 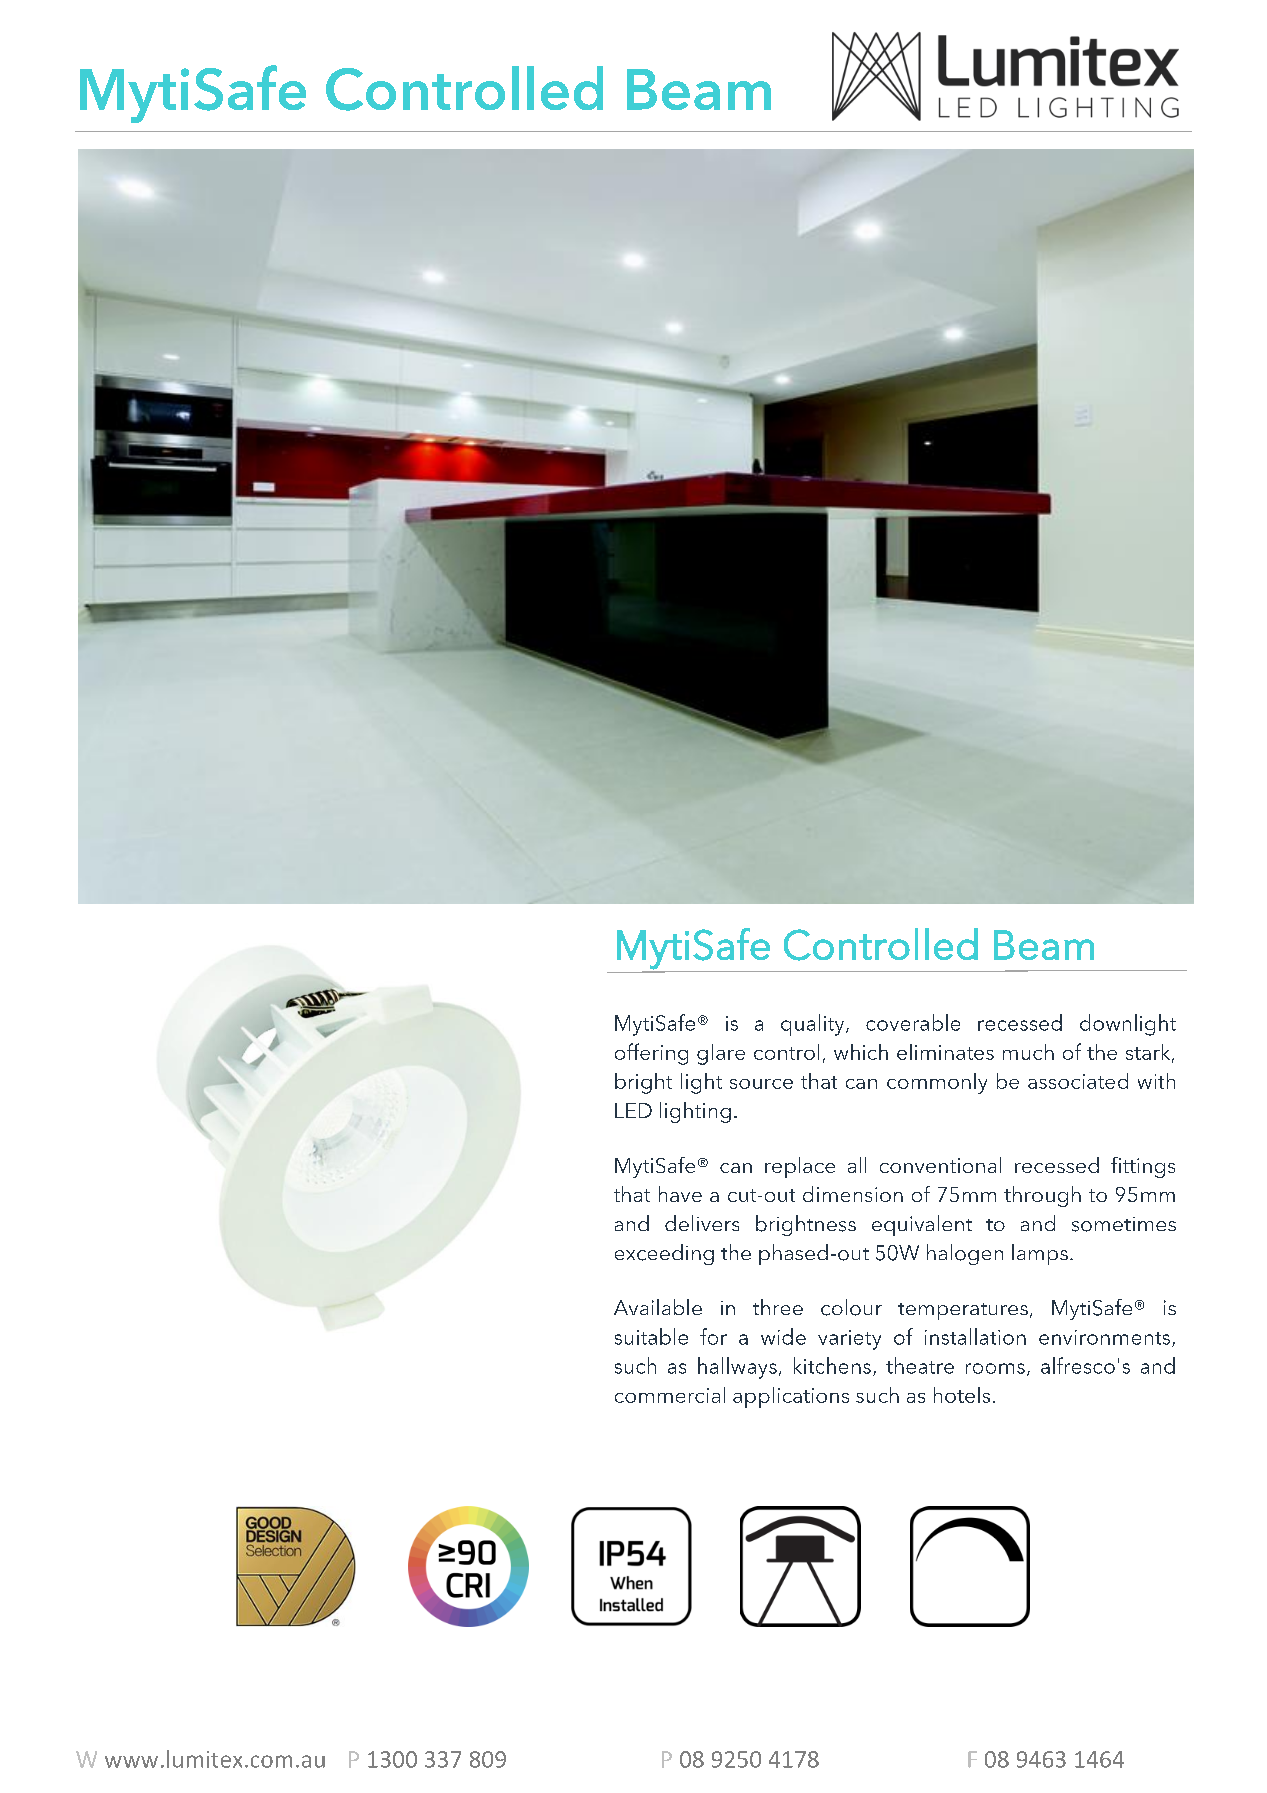 I want to click on glare, so click(x=721, y=1054).
